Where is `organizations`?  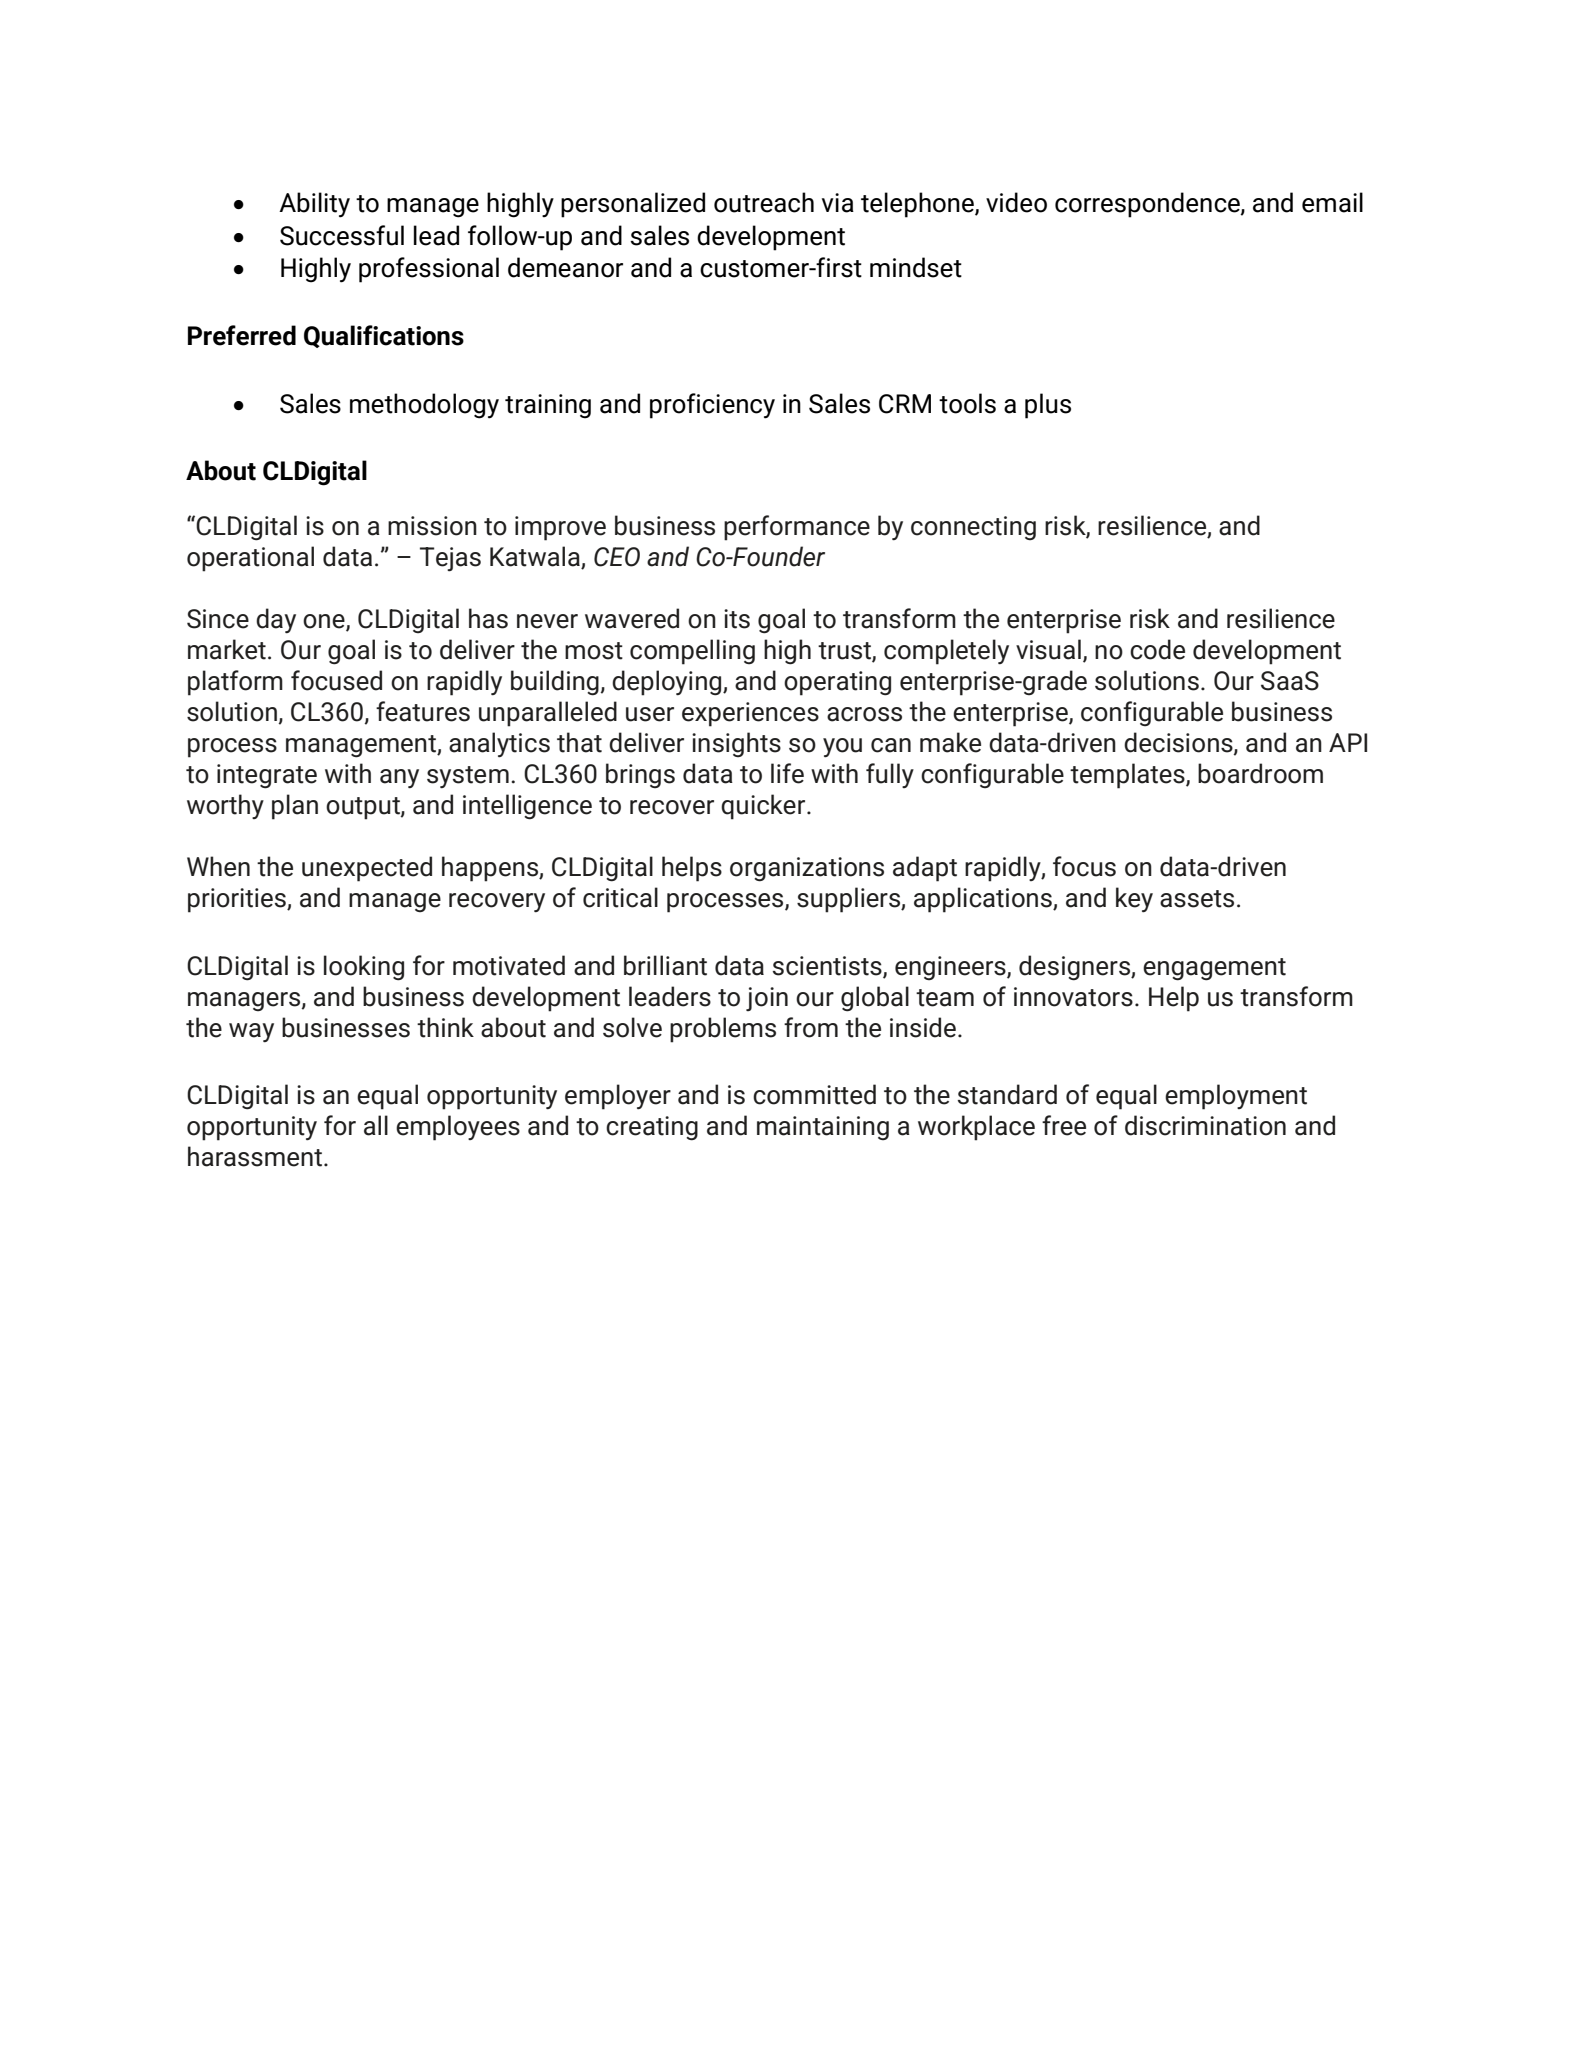
organizations is located at coordinates (807, 869).
